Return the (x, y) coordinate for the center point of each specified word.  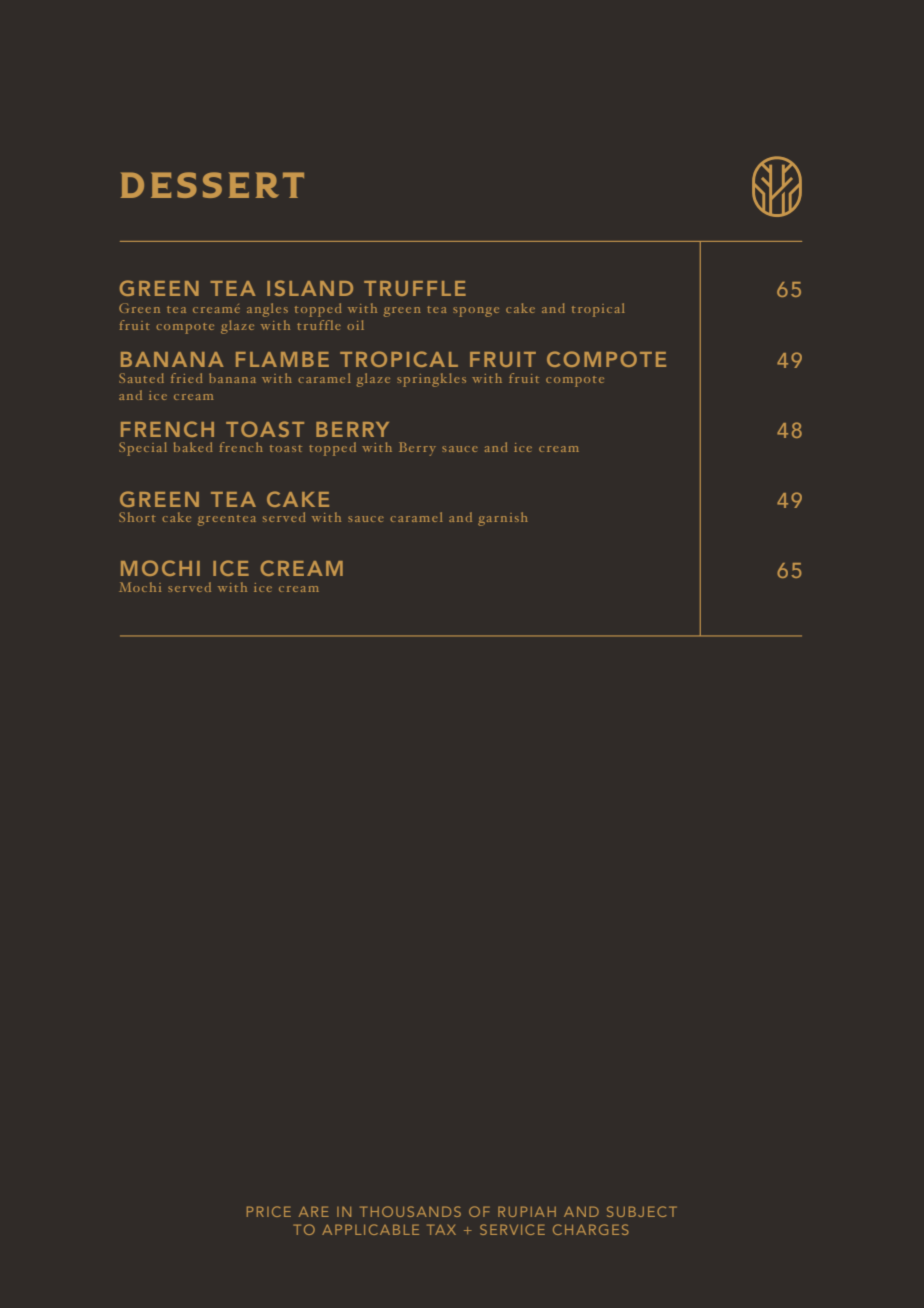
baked (193, 447)
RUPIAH (527, 1211)
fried (186, 378)
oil (355, 325)
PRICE (269, 1211)
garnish (503, 519)
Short (137, 517)
